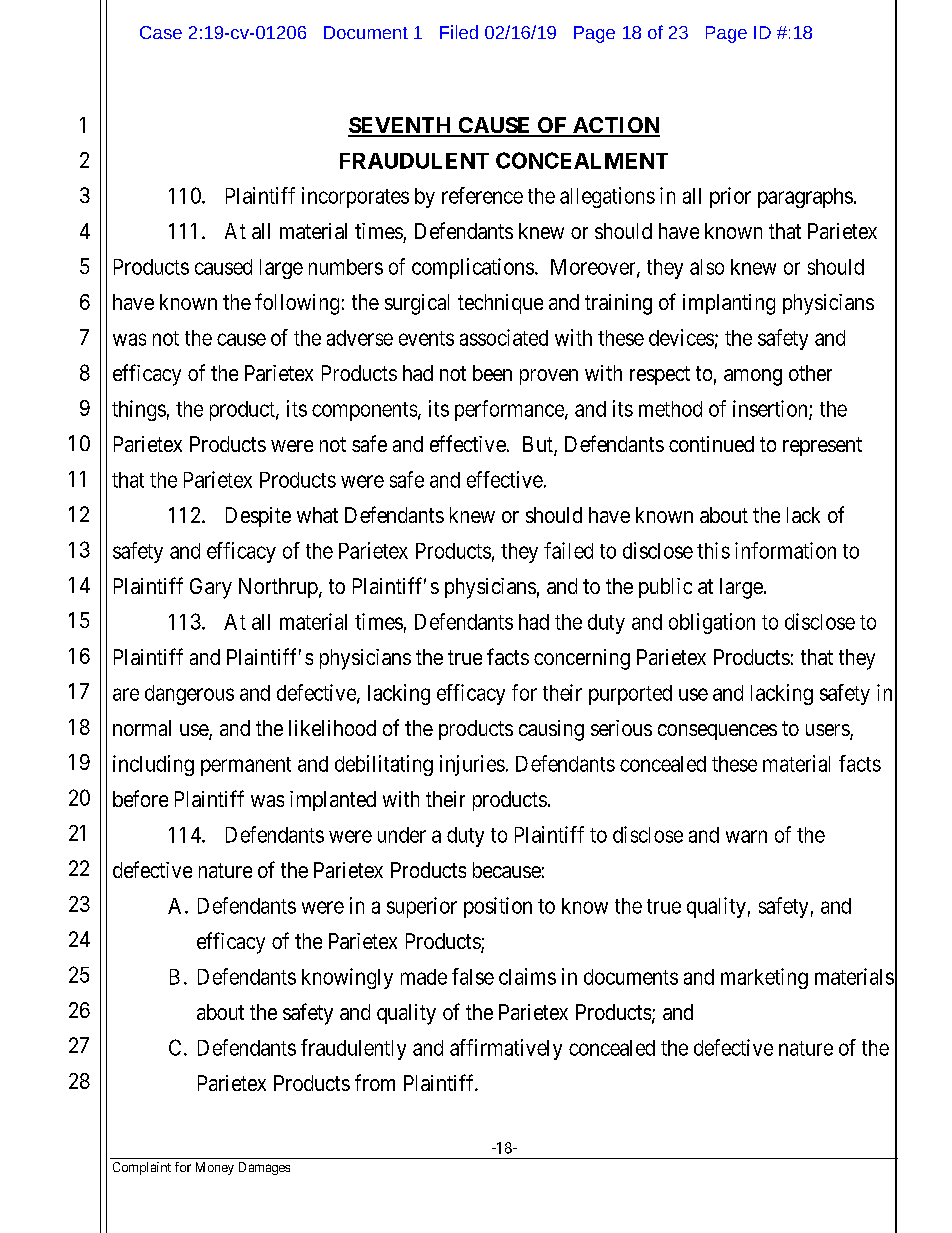 The image size is (952, 1233). Describe the element at coordinates (211, 588) in the screenshot. I see `Gary` at that location.
